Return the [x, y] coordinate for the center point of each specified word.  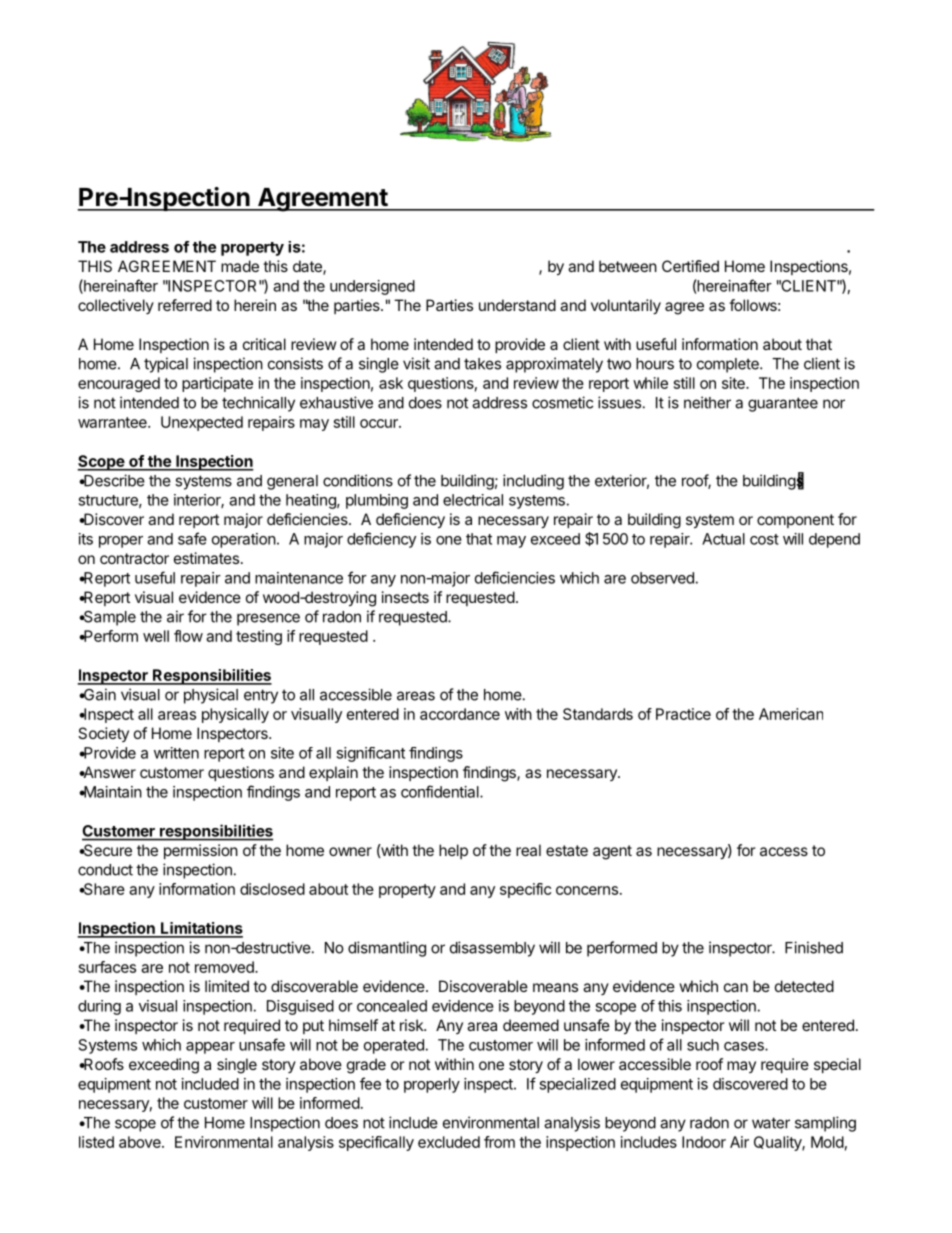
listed [96, 1142]
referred [185, 305]
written [176, 753]
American [791, 714]
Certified [690, 266]
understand [517, 305]
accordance [460, 714]
